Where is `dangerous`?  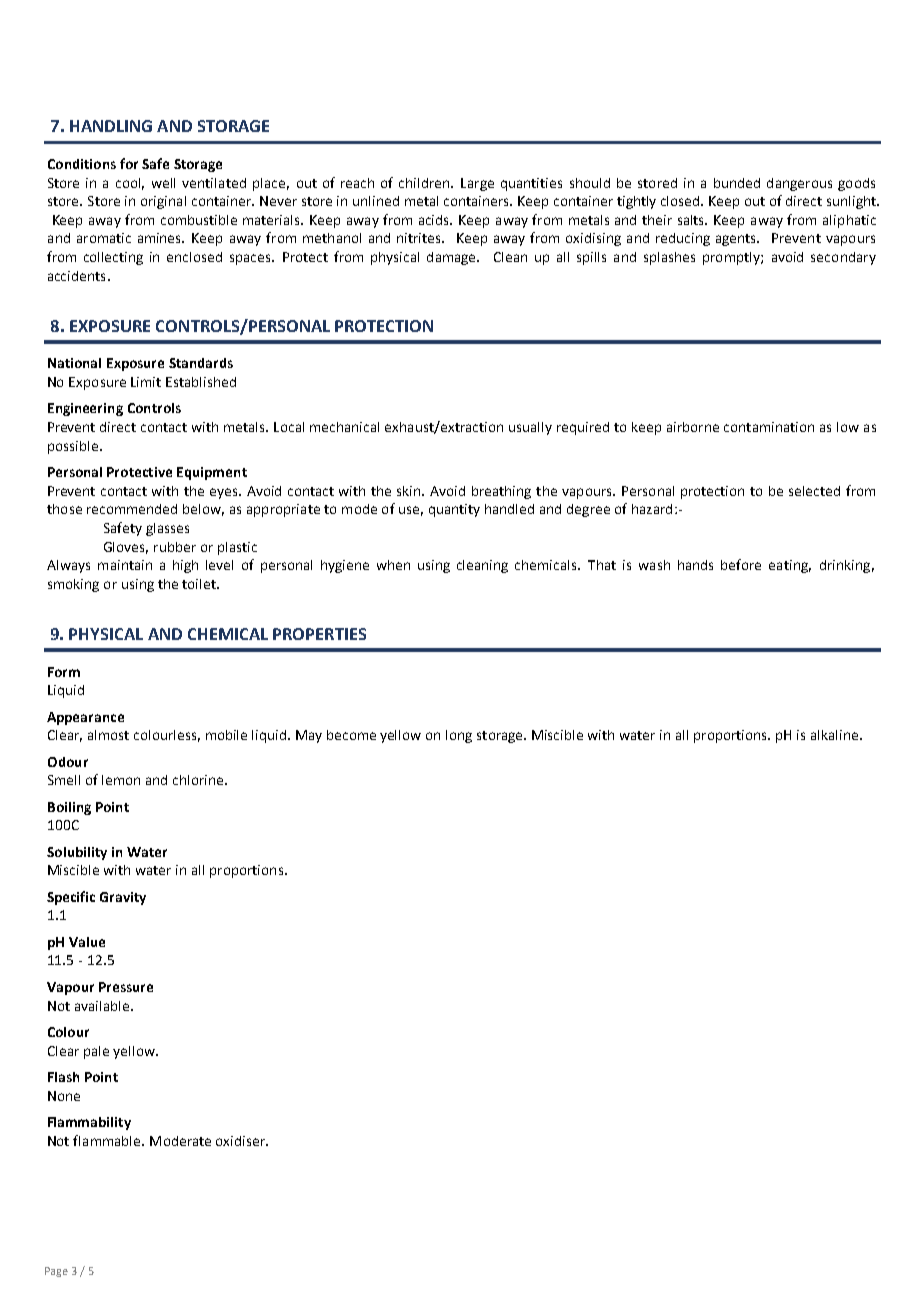
dangerous is located at coordinates (799, 184).
